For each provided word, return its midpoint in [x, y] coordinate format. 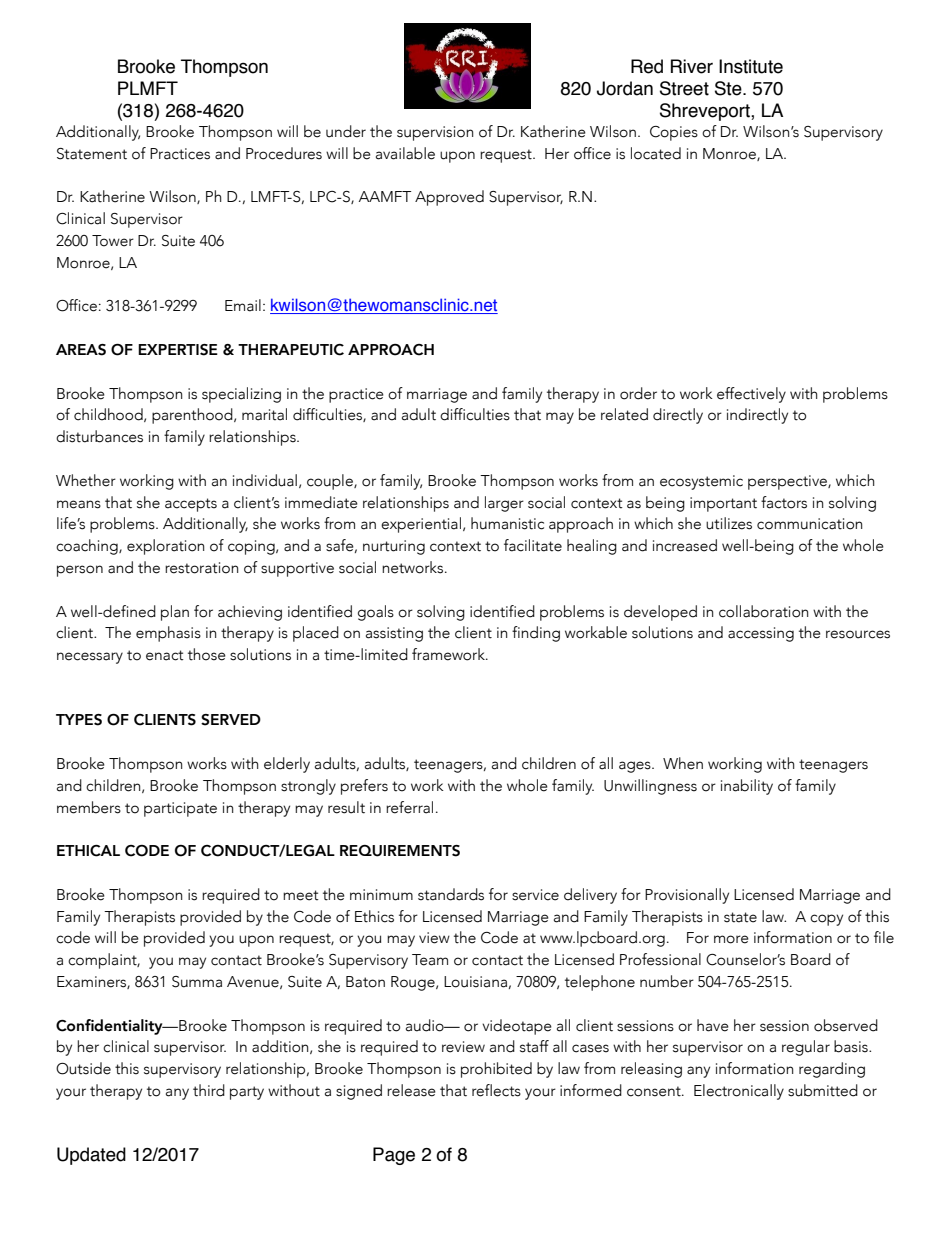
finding [536, 634]
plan [175, 613]
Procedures [284, 153]
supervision [435, 133]
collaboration [764, 611]
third [209, 1090]
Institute [751, 66]
